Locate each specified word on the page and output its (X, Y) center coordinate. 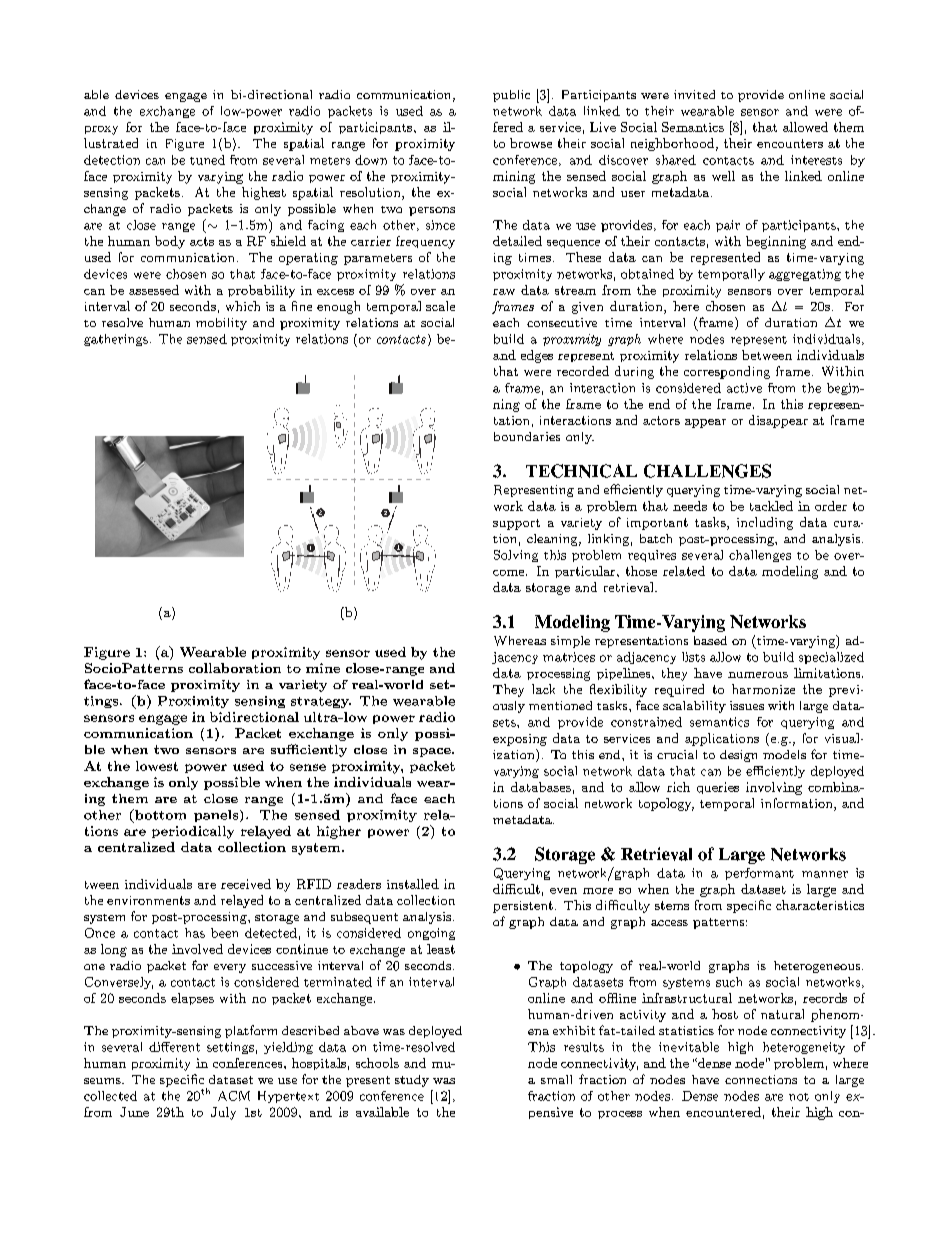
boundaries (527, 436)
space (433, 752)
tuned (207, 160)
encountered (723, 1112)
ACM (234, 1096)
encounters (790, 143)
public (511, 96)
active (744, 388)
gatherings (116, 340)
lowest (157, 766)
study (412, 1081)
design (738, 756)
